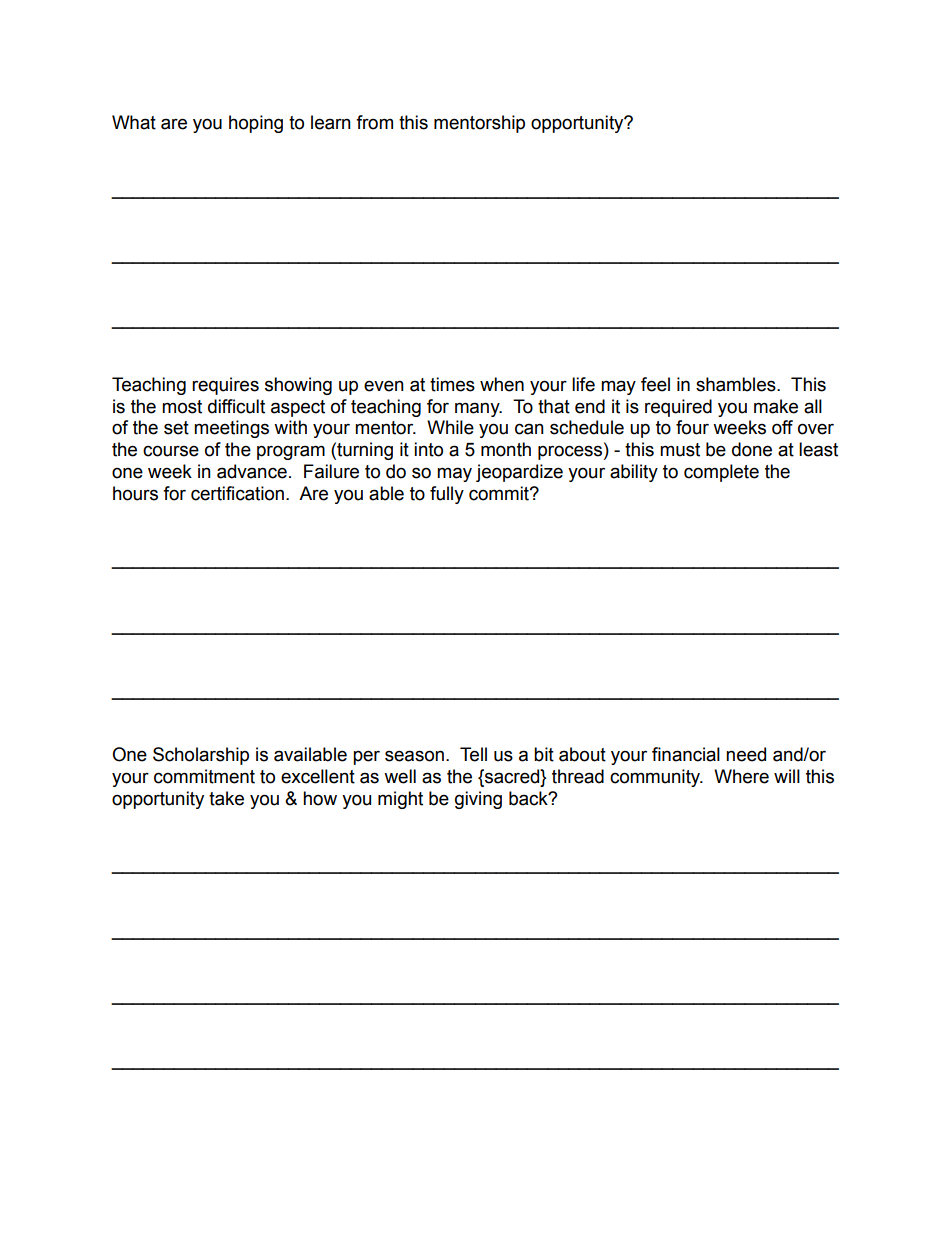 The width and height of the screenshot is (952, 1233). Describe the element at coordinates (452, 384) in the screenshot. I see `times` at that location.
